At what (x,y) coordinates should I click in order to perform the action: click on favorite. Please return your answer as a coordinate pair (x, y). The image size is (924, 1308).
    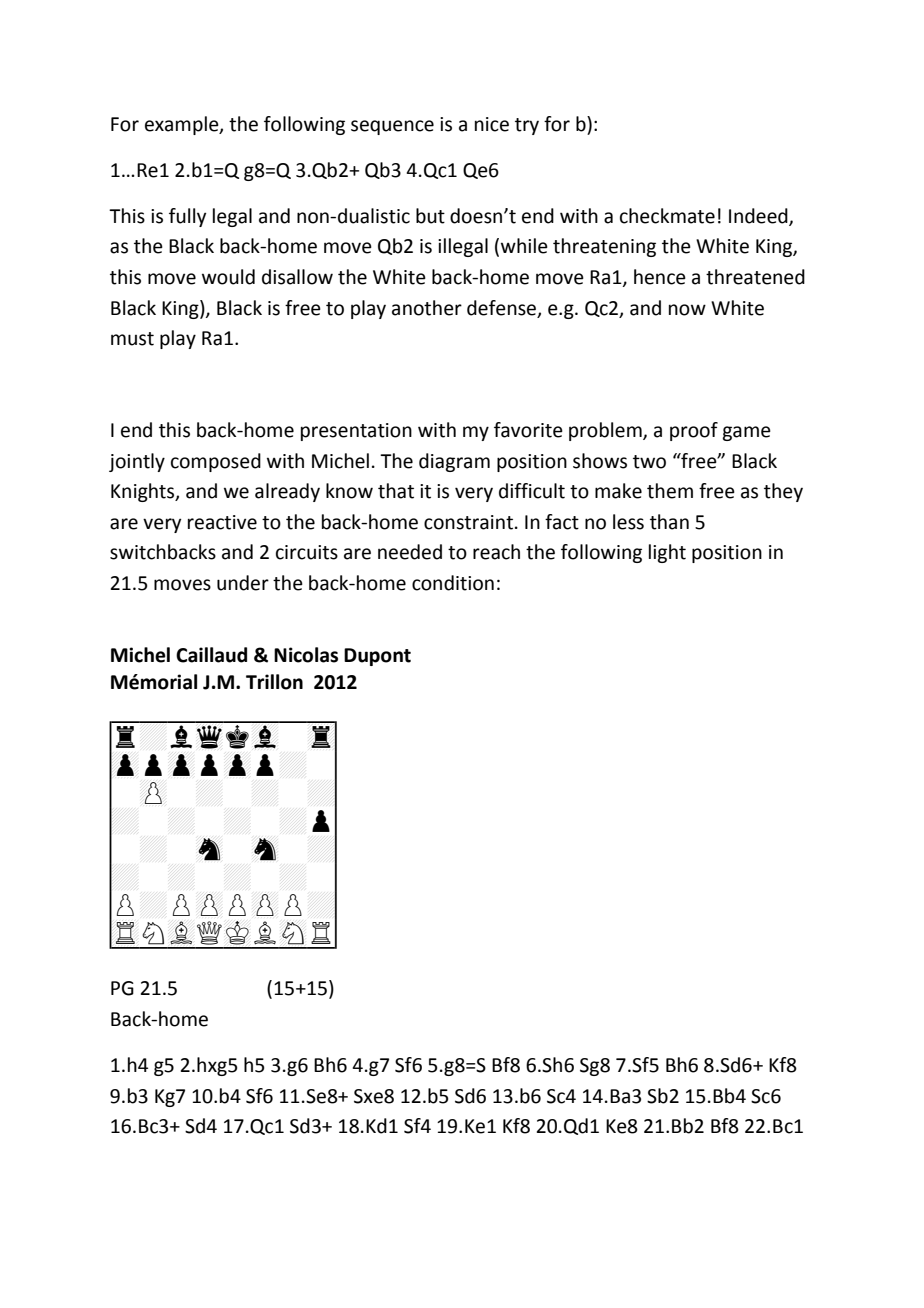
    Looking at the image, I should click on (528, 430).
